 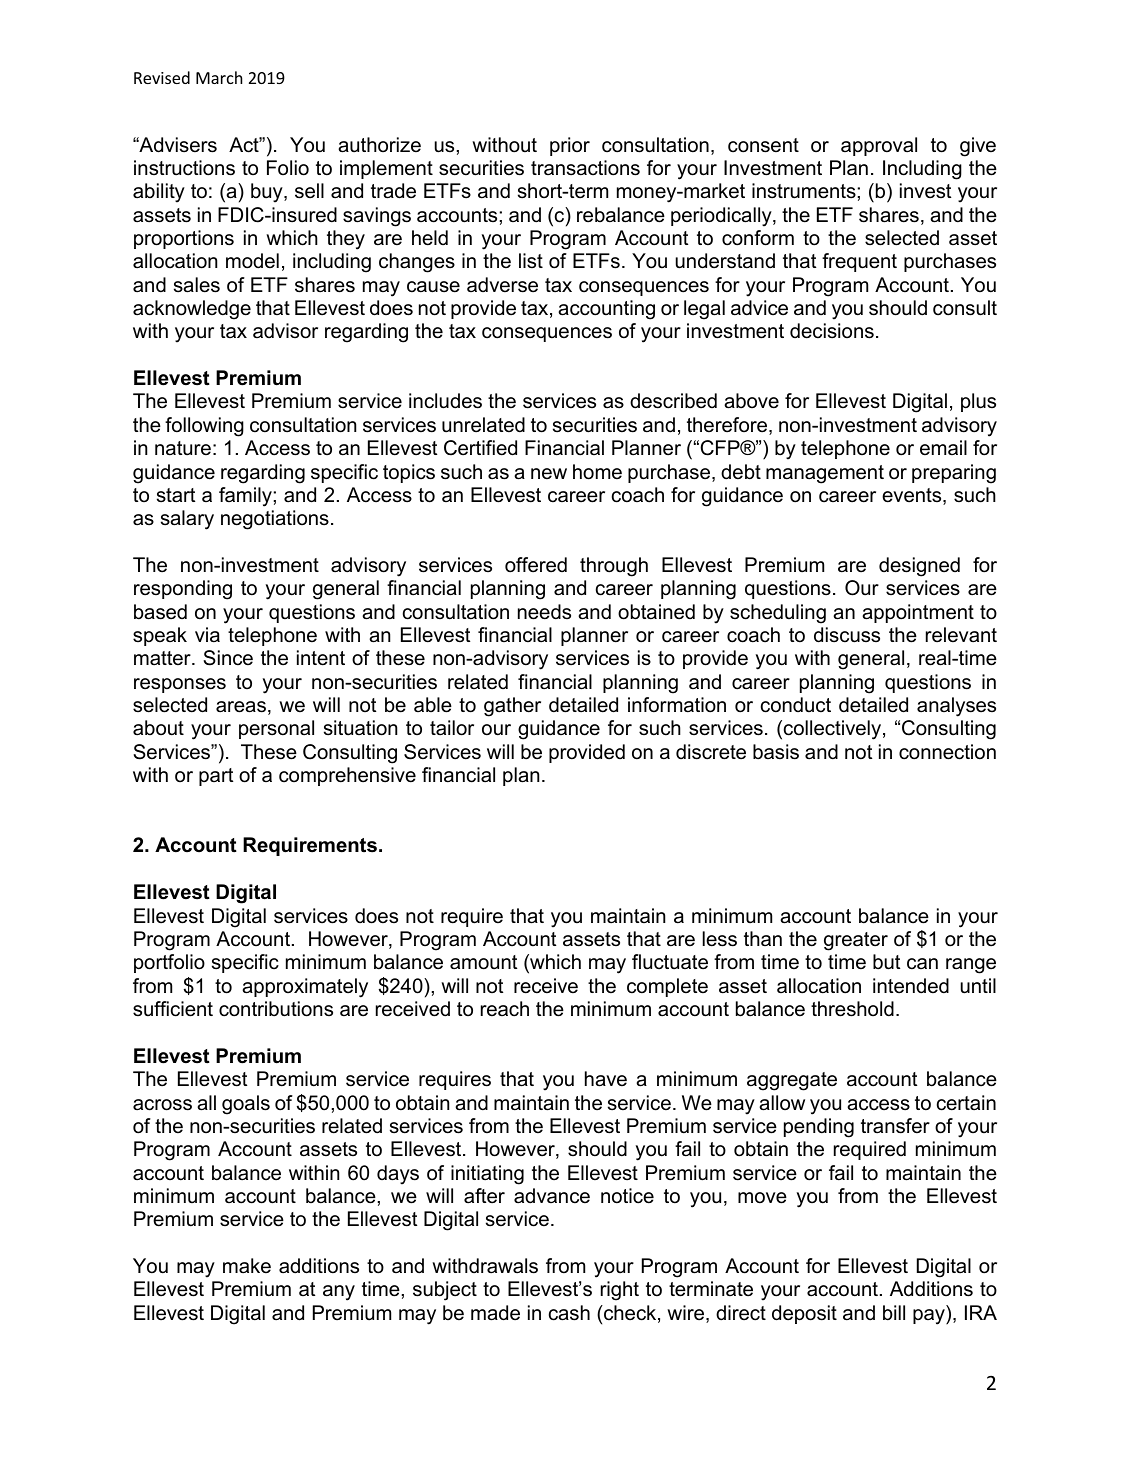 I want to click on home, so click(x=597, y=472).
